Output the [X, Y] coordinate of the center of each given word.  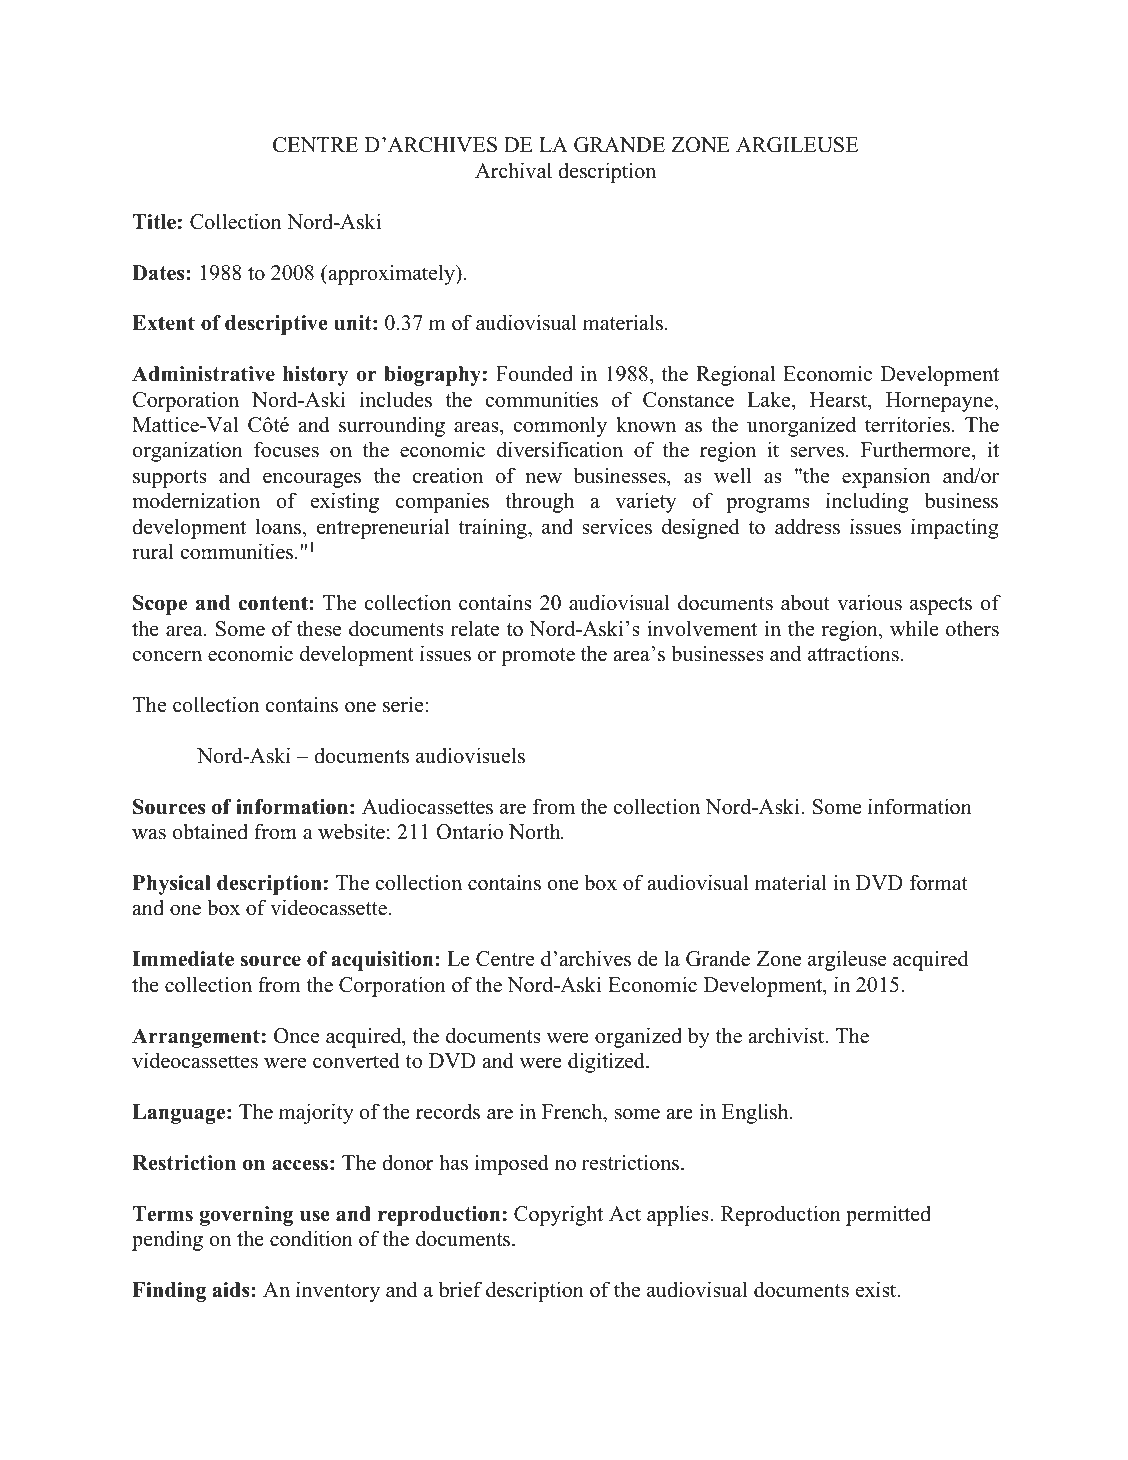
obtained [210, 831]
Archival [513, 170]
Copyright [558, 1215]
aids [232, 1290]
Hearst [839, 400]
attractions [853, 653]
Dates [159, 273]
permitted [888, 1215]
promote [538, 657]
